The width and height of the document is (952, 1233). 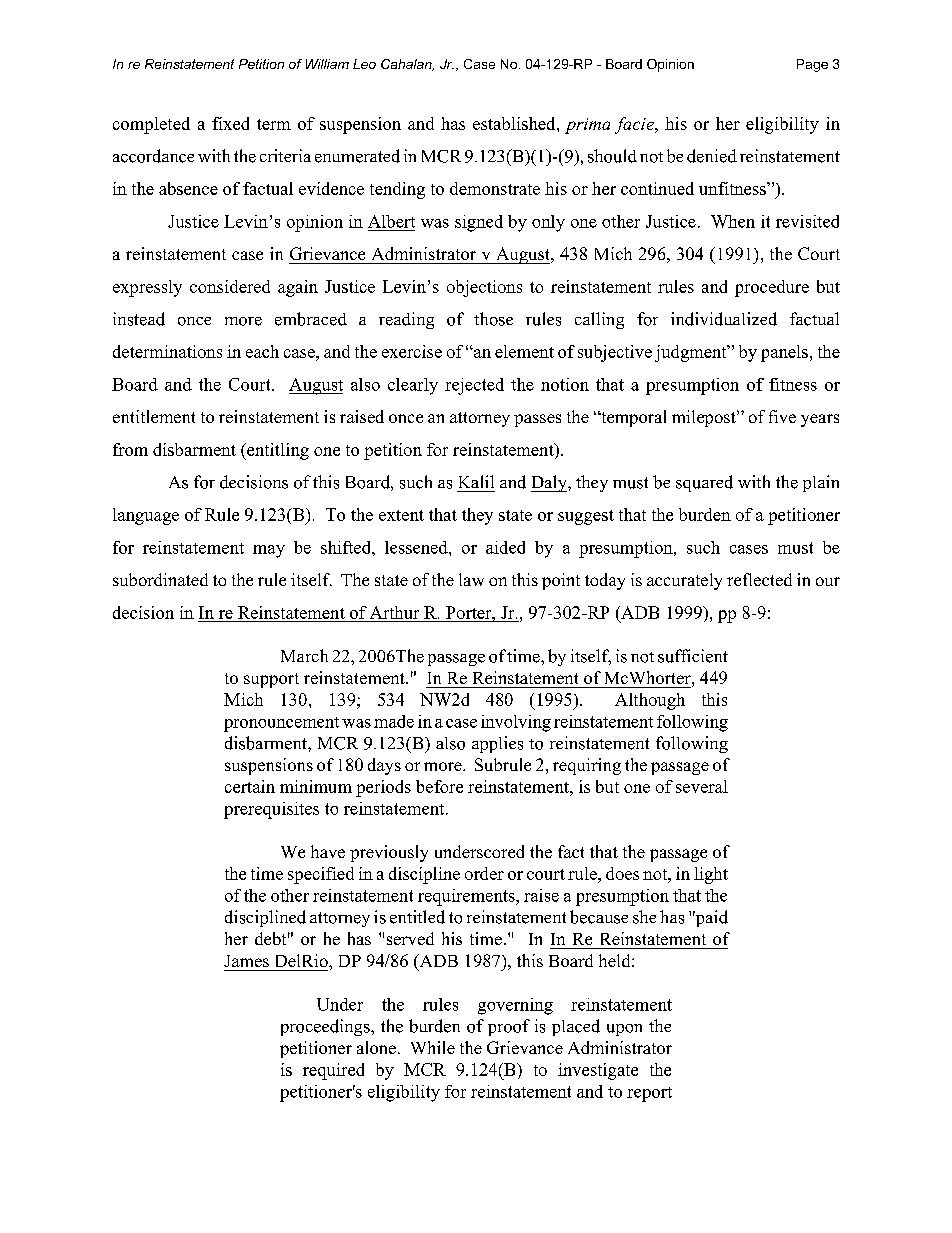 What do you see at coordinates (515, 123) in the document?
I see `established` at bounding box center [515, 123].
